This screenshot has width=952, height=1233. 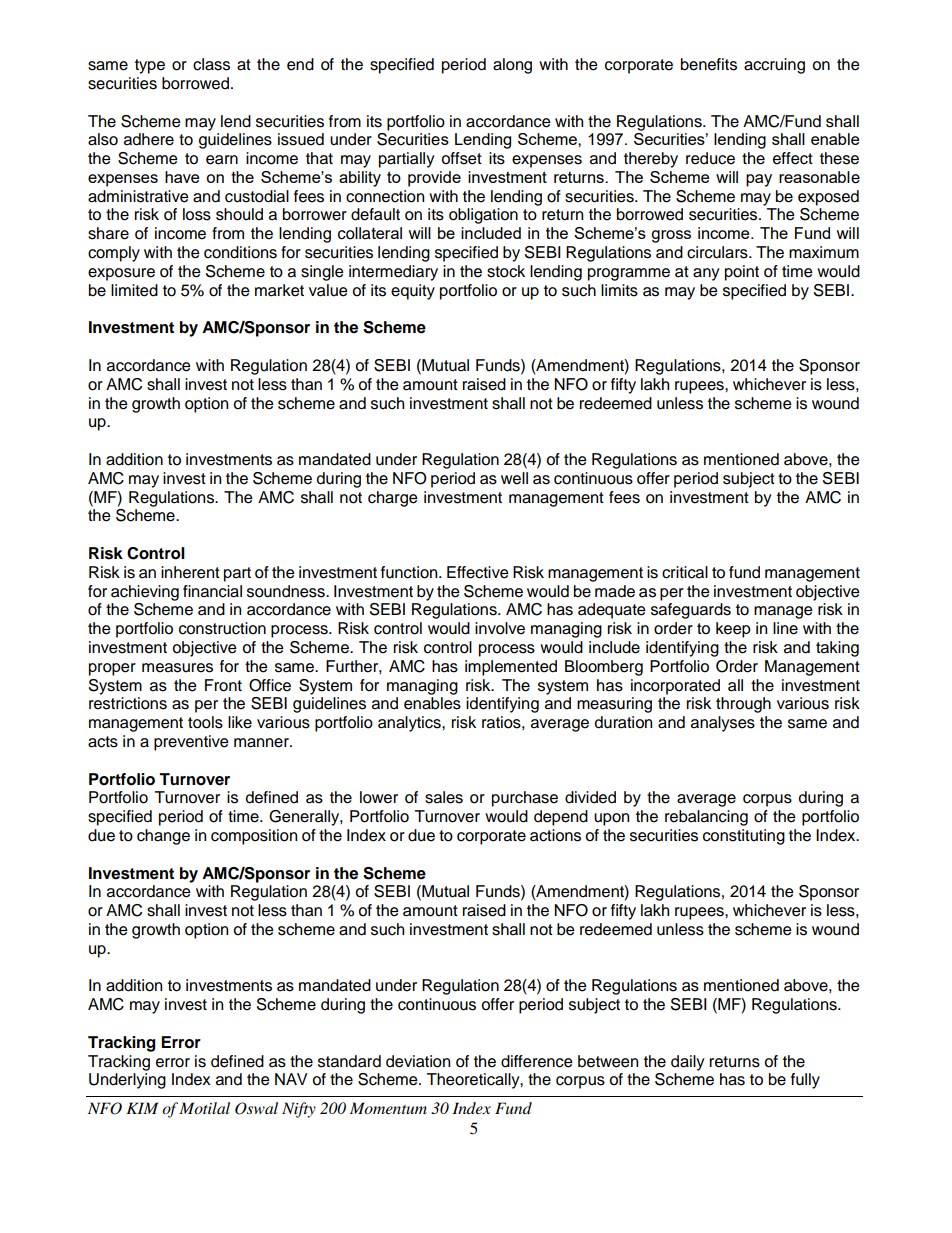 What do you see at coordinates (742, 273) in the screenshot?
I see `point` at bounding box center [742, 273].
